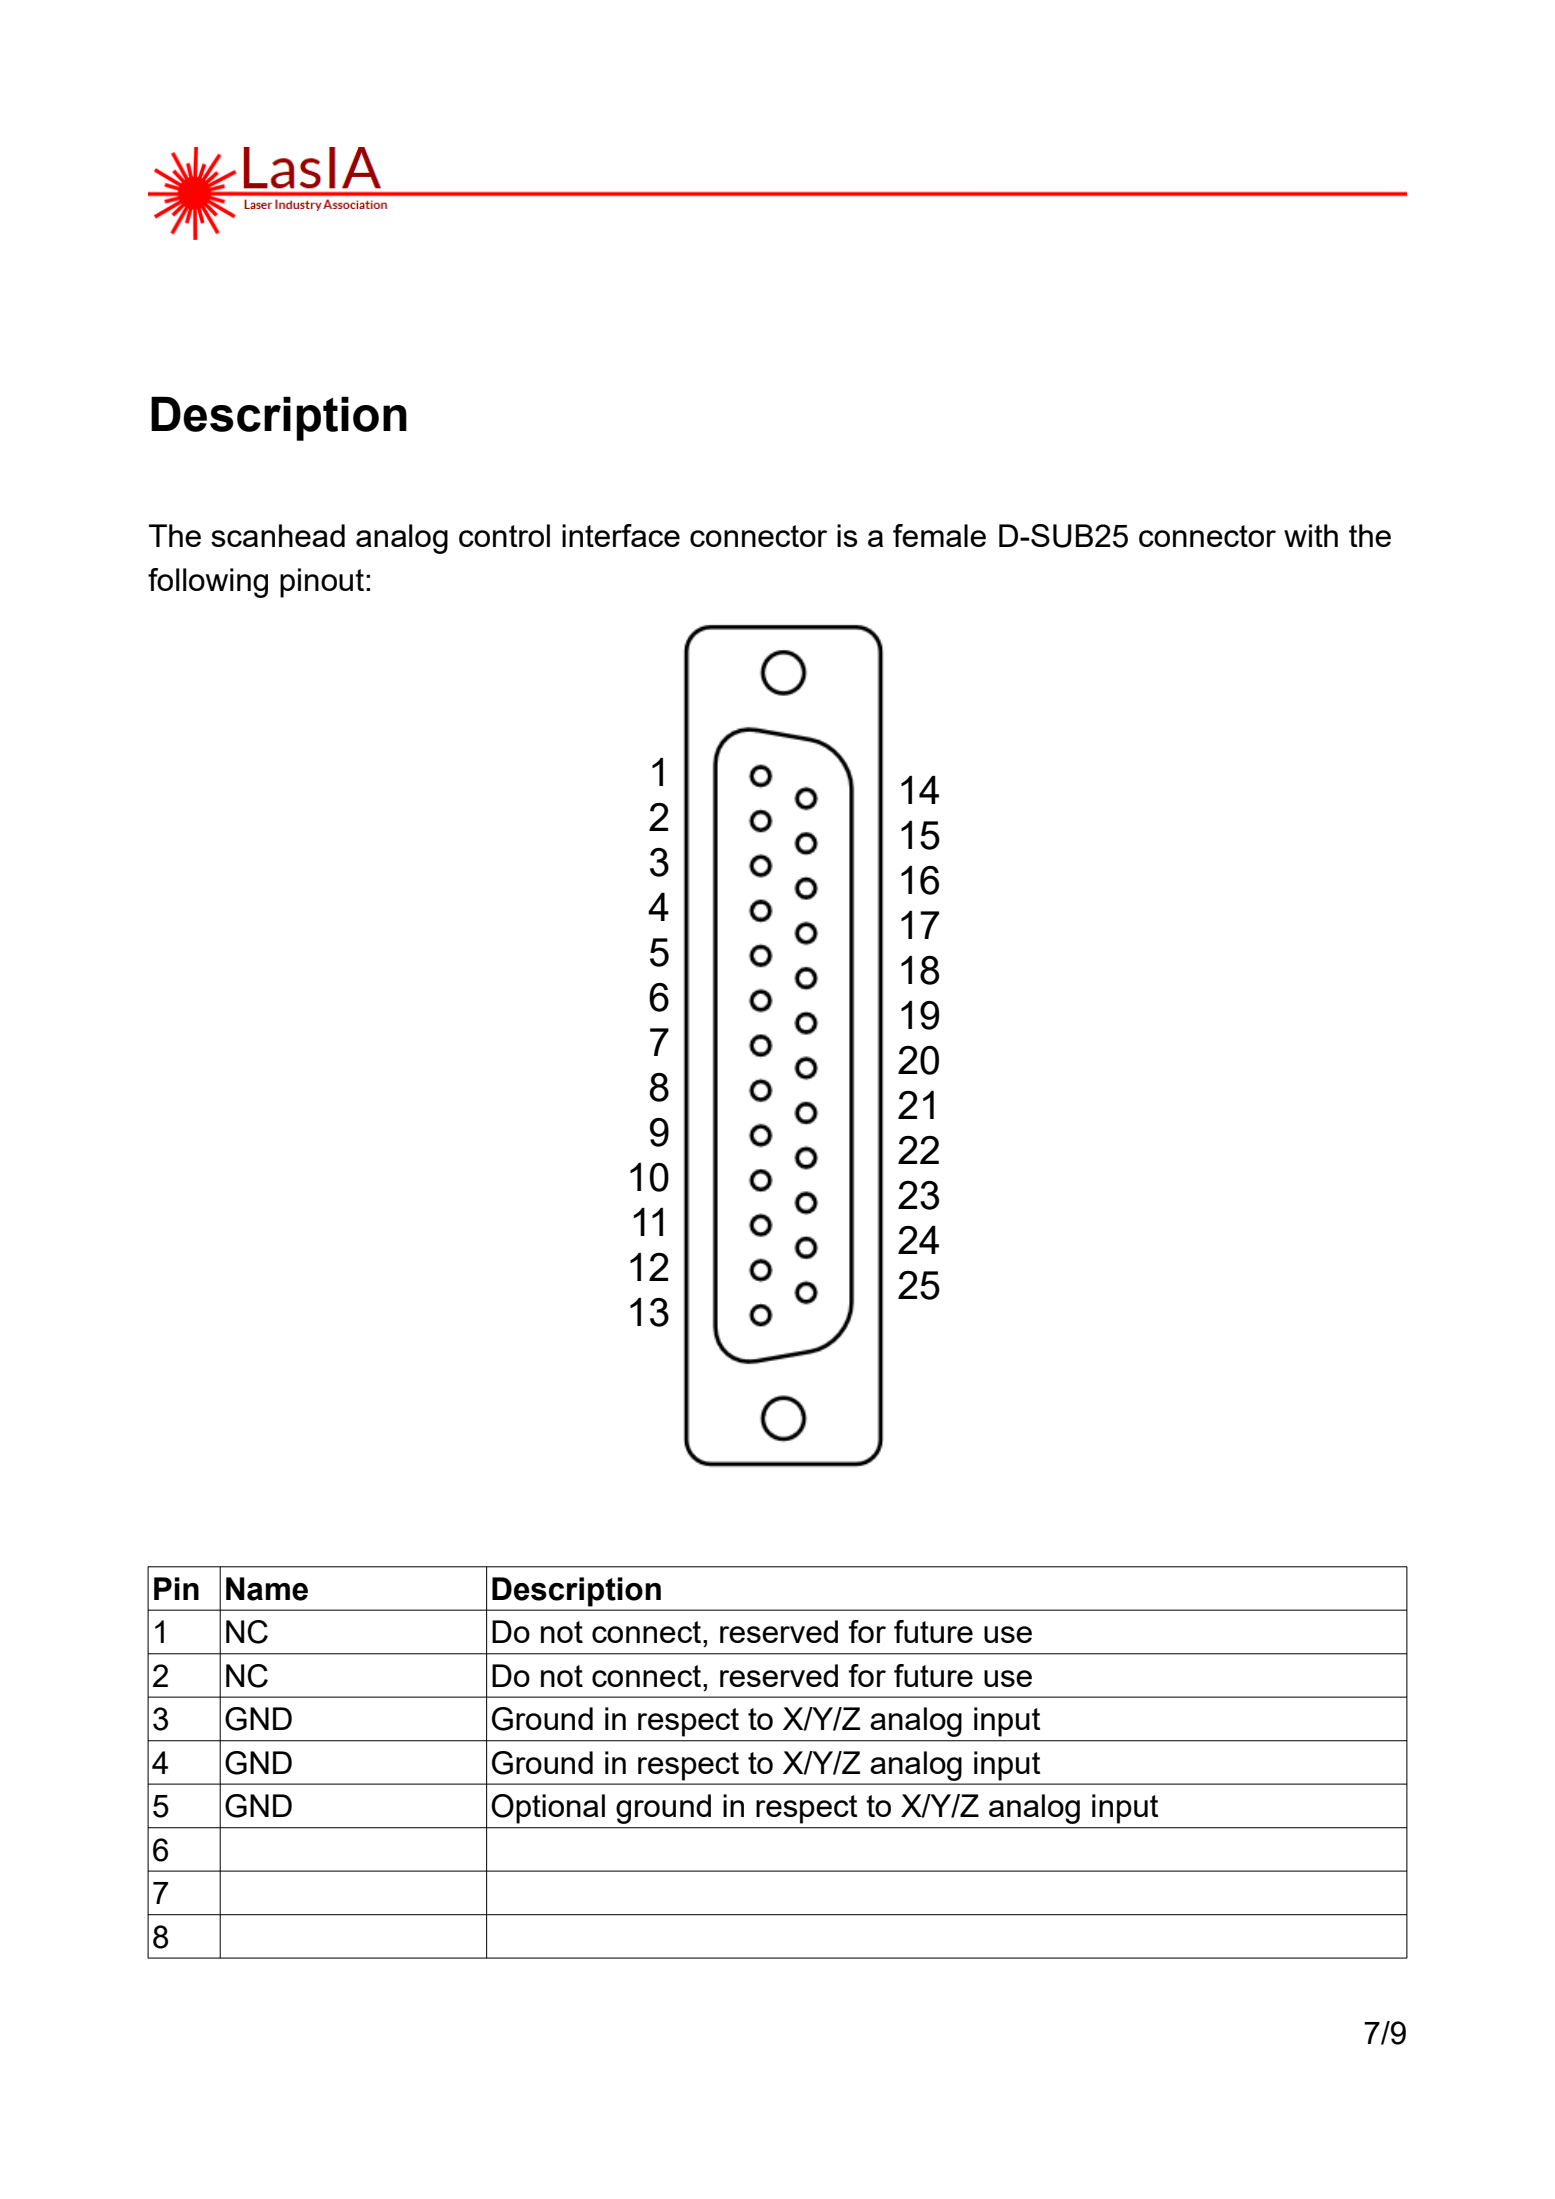  I want to click on control, so click(504, 535).
